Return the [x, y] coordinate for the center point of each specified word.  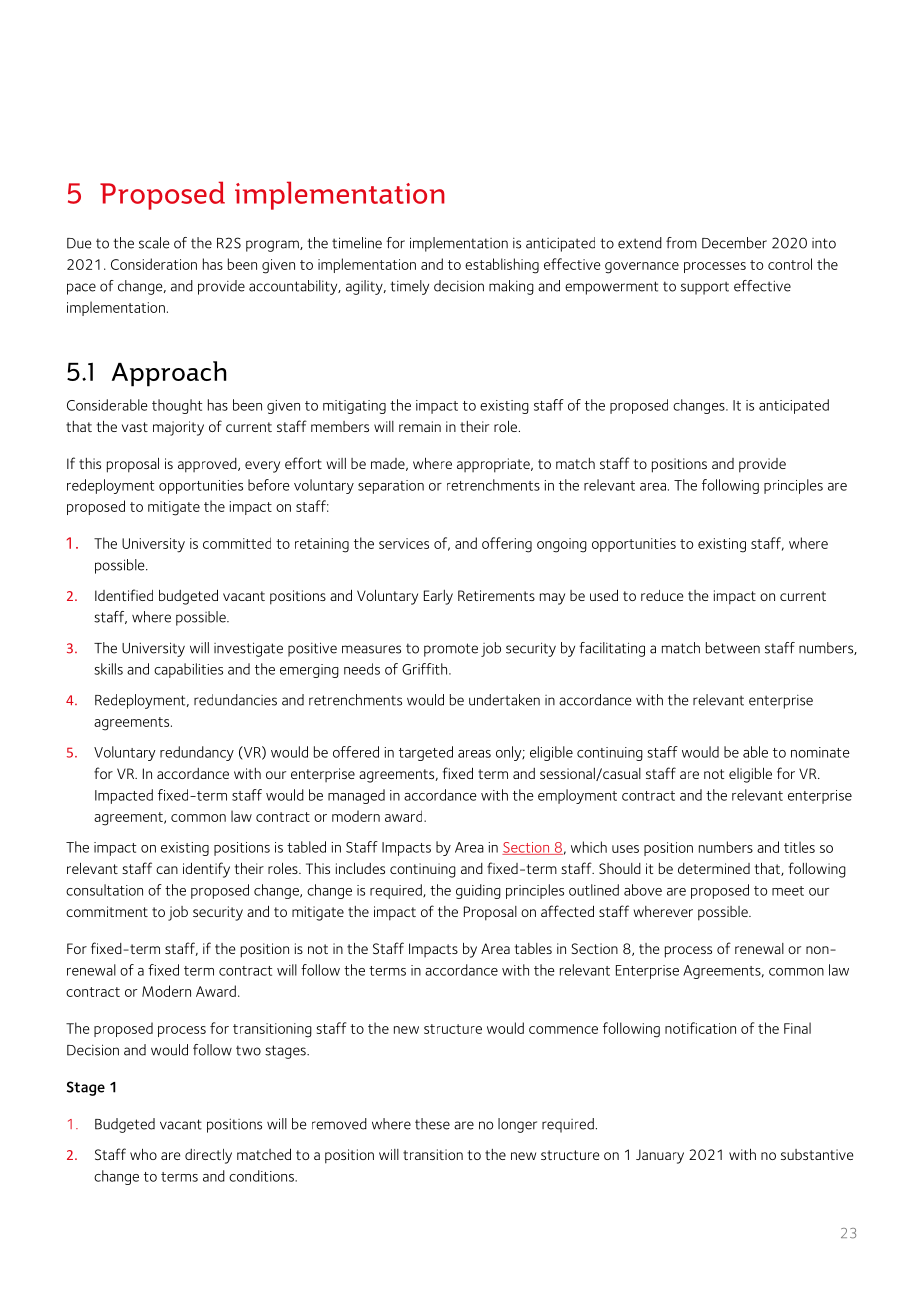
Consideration [154, 264]
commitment [107, 911]
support [705, 288]
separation [391, 487]
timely [409, 287]
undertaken [504, 700]
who [143, 1154]
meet [788, 891]
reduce [662, 595]
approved [208, 465]
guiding [478, 891]
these [432, 1124]
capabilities [188, 670]
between [733, 648]
